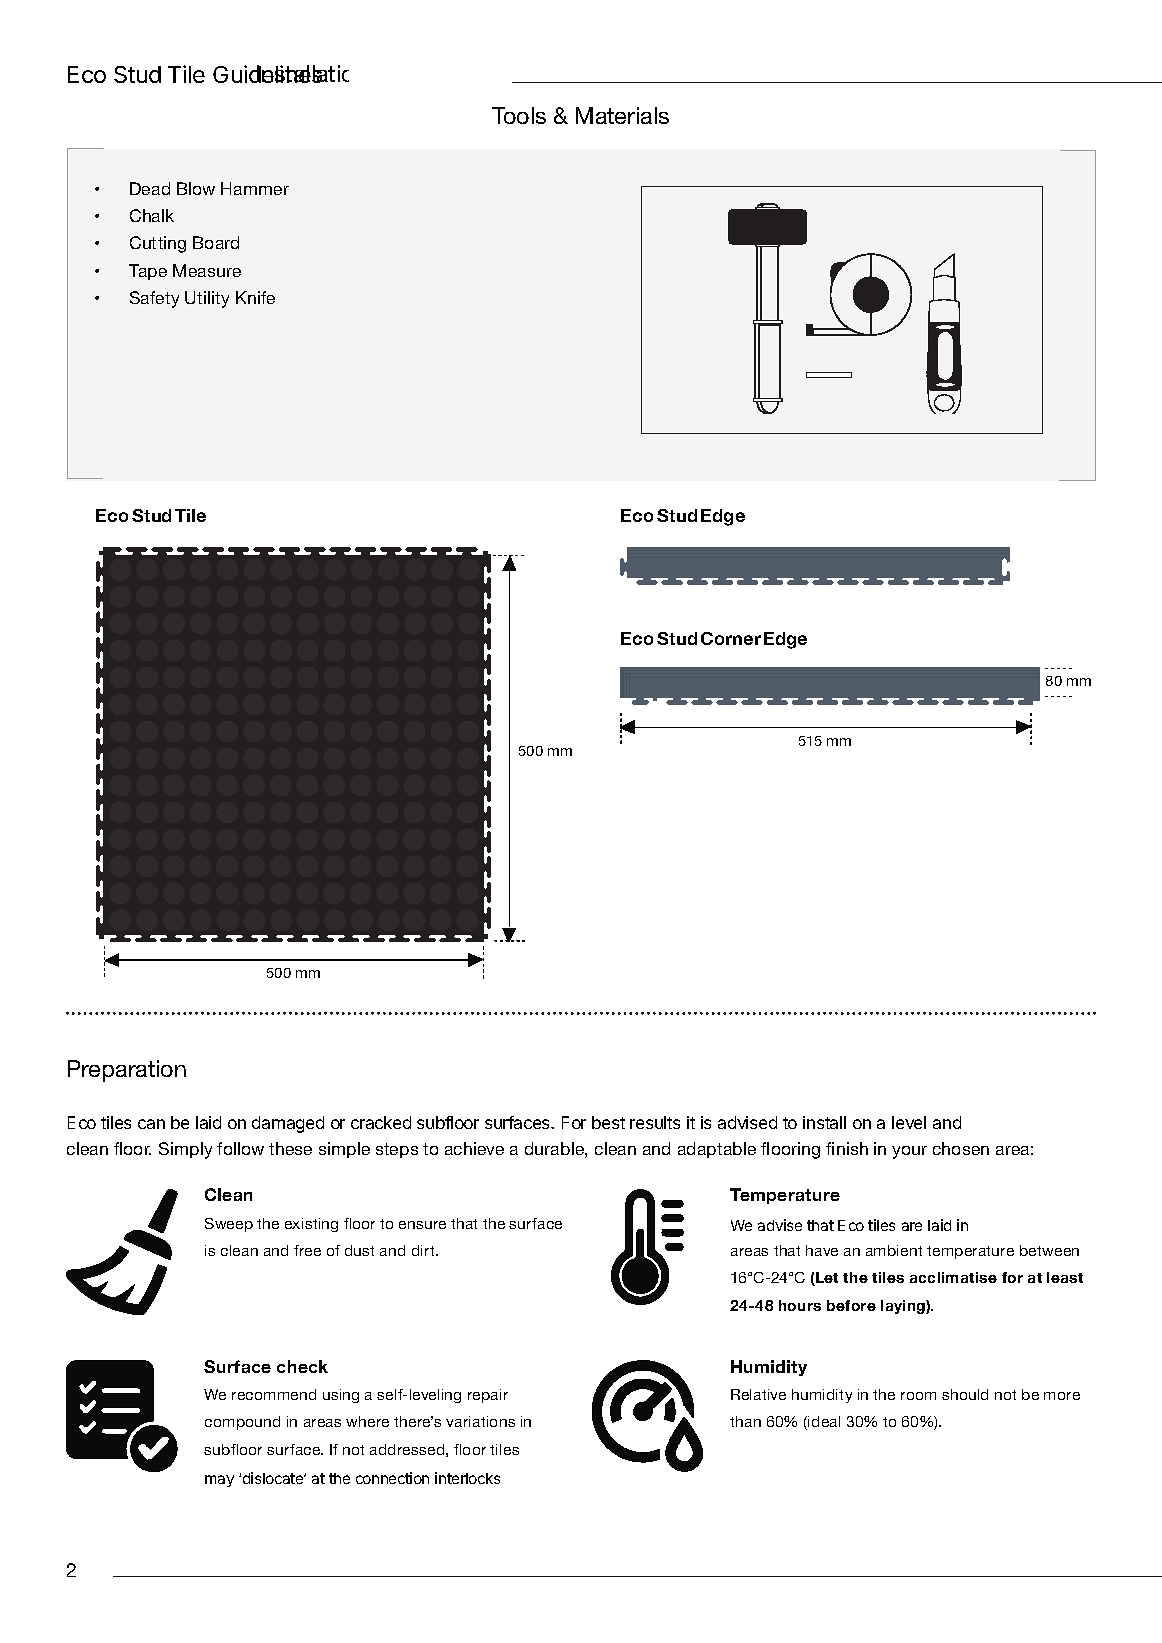  I want to click on best, so click(608, 1122).
